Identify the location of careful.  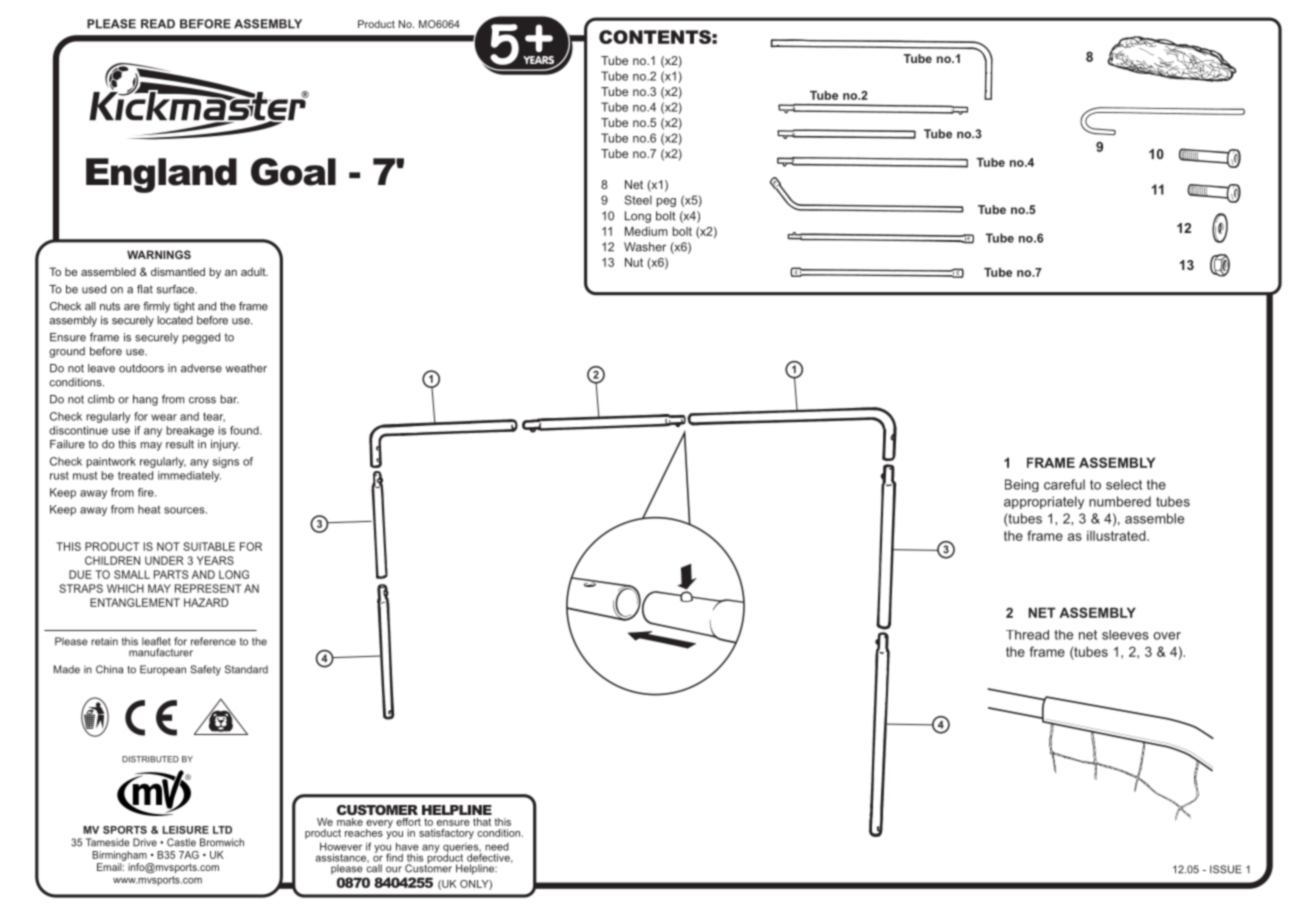
(1064, 484).
